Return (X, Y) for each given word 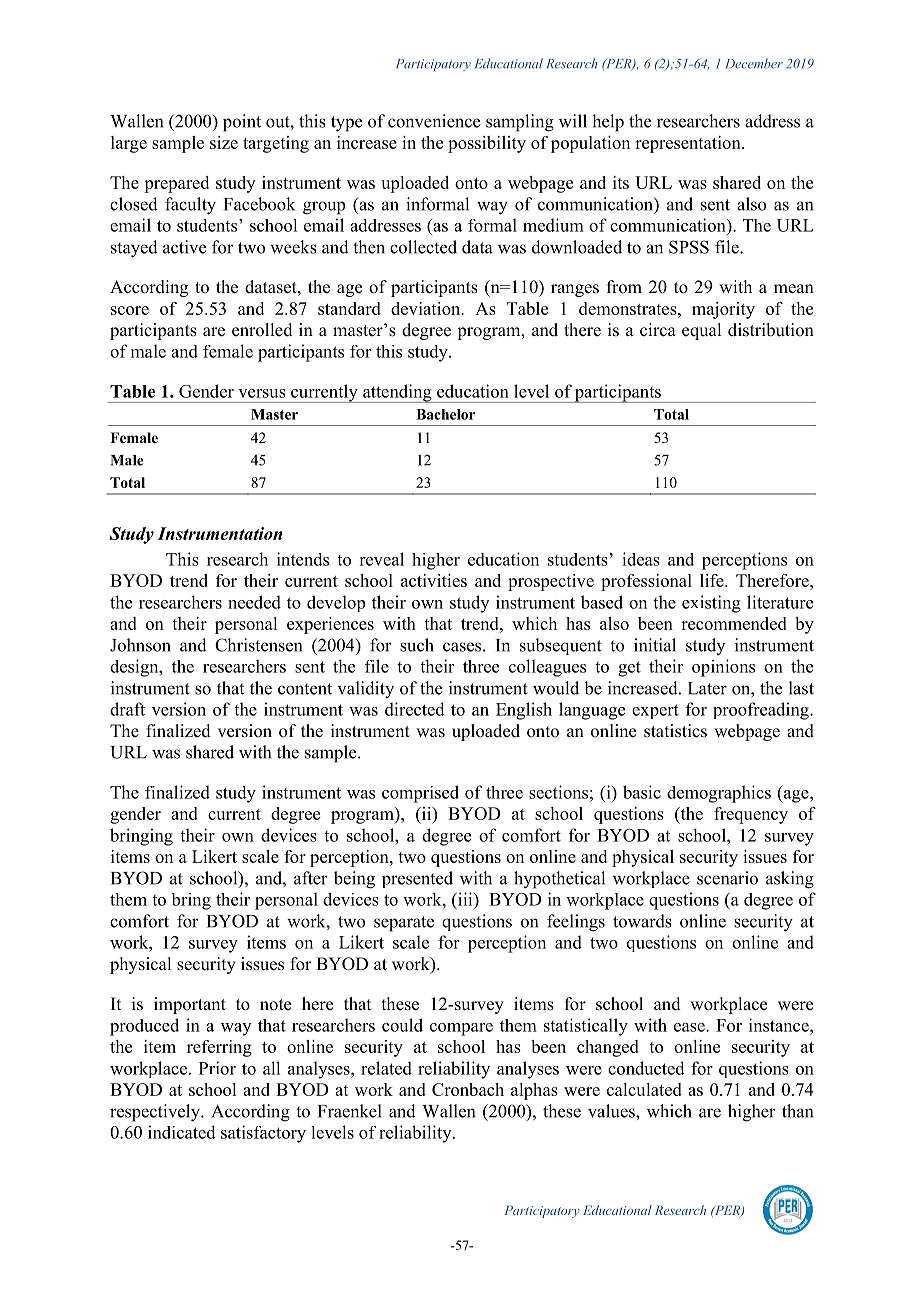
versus (262, 393)
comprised (420, 794)
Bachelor (445, 414)
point (242, 123)
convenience (434, 121)
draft (127, 709)
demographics (719, 794)
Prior (217, 1068)
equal (701, 331)
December (754, 63)
